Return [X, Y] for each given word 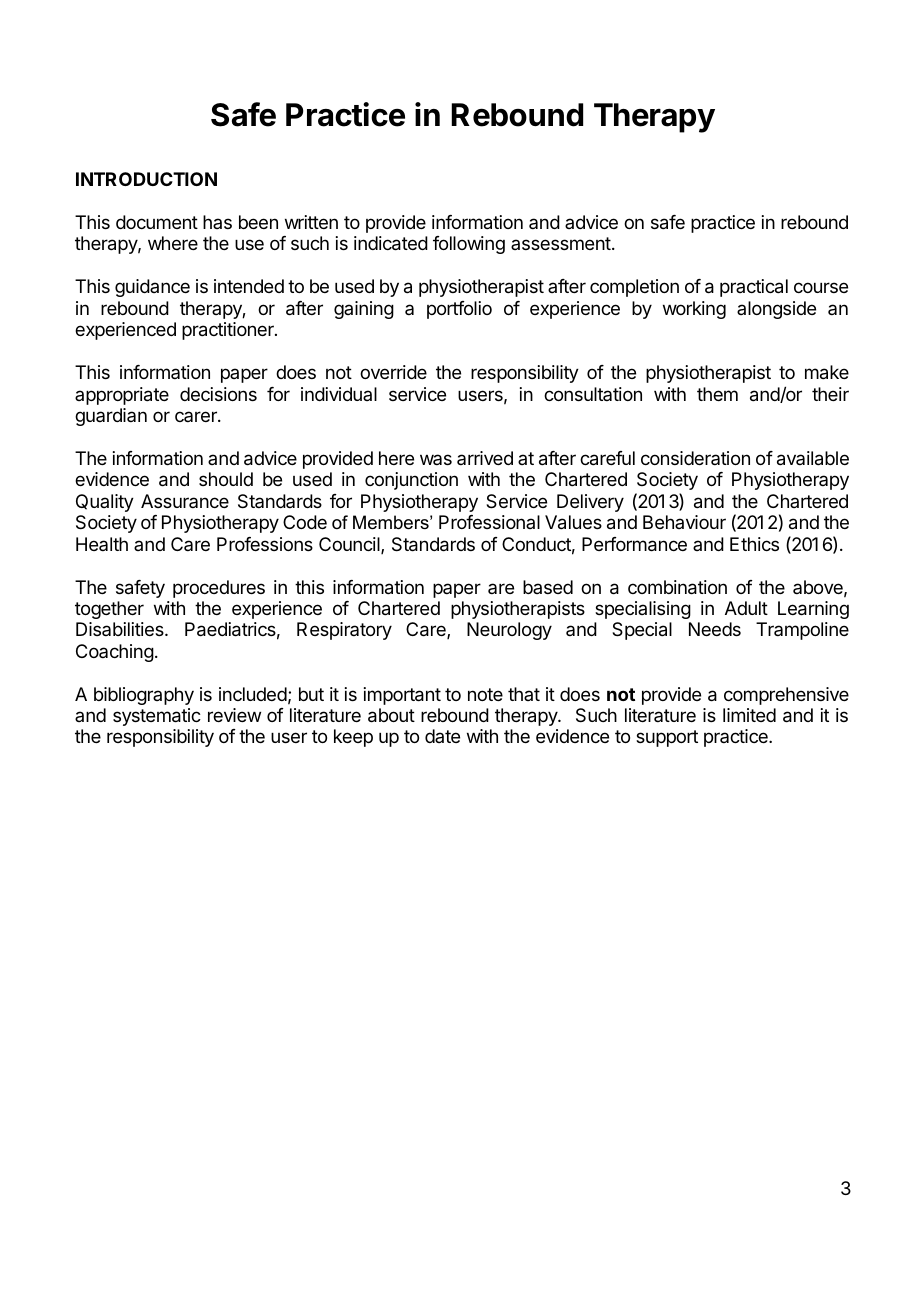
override [393, 372]
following [469, 245]
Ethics [754, 544]
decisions [218, 394]
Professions [265, 544]
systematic [157, 717]
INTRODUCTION [146, 179]
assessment [561, 243]
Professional [489, 522]
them [717, 394]
